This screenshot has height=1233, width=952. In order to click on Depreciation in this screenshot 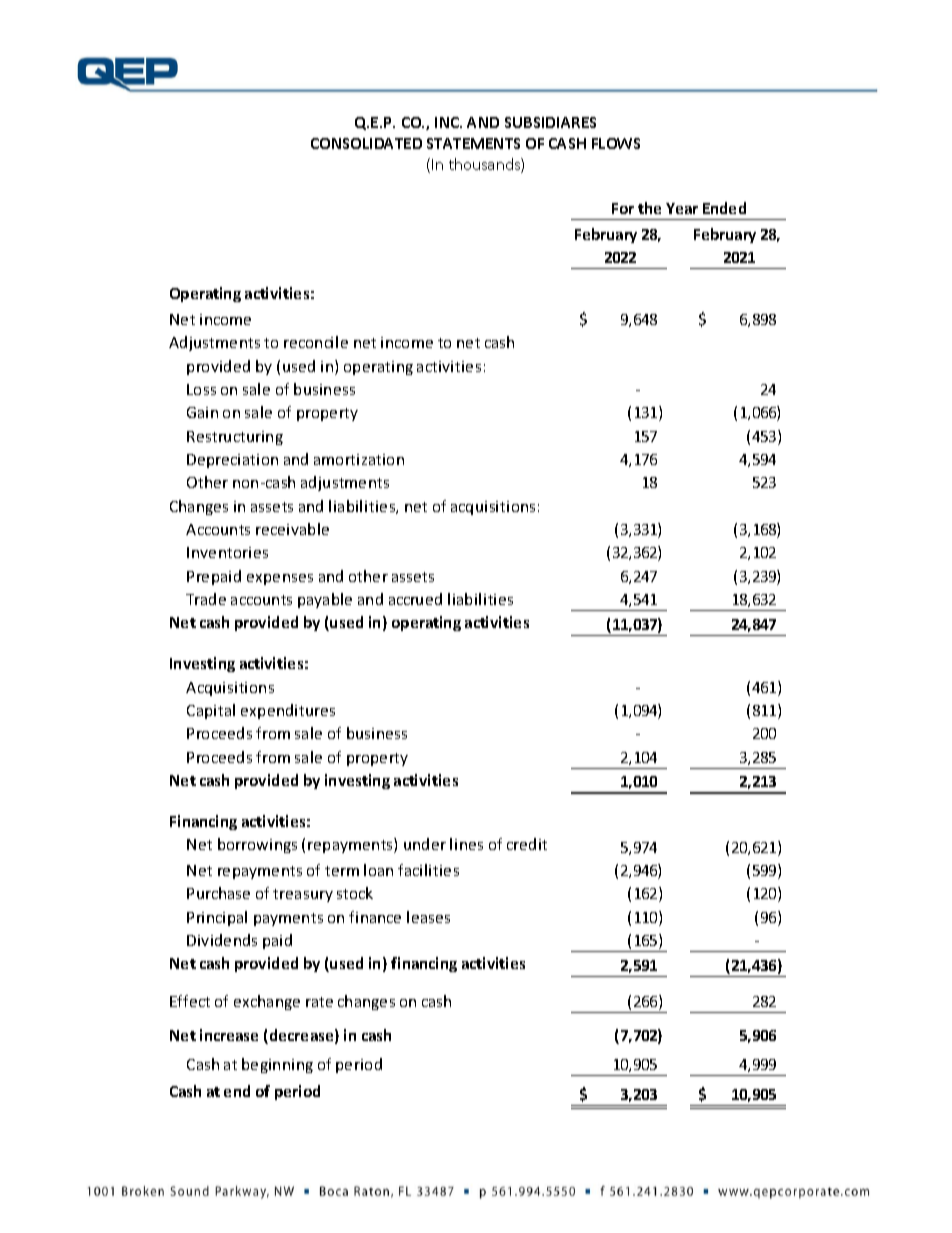, I will do `click(232, 461)`.
